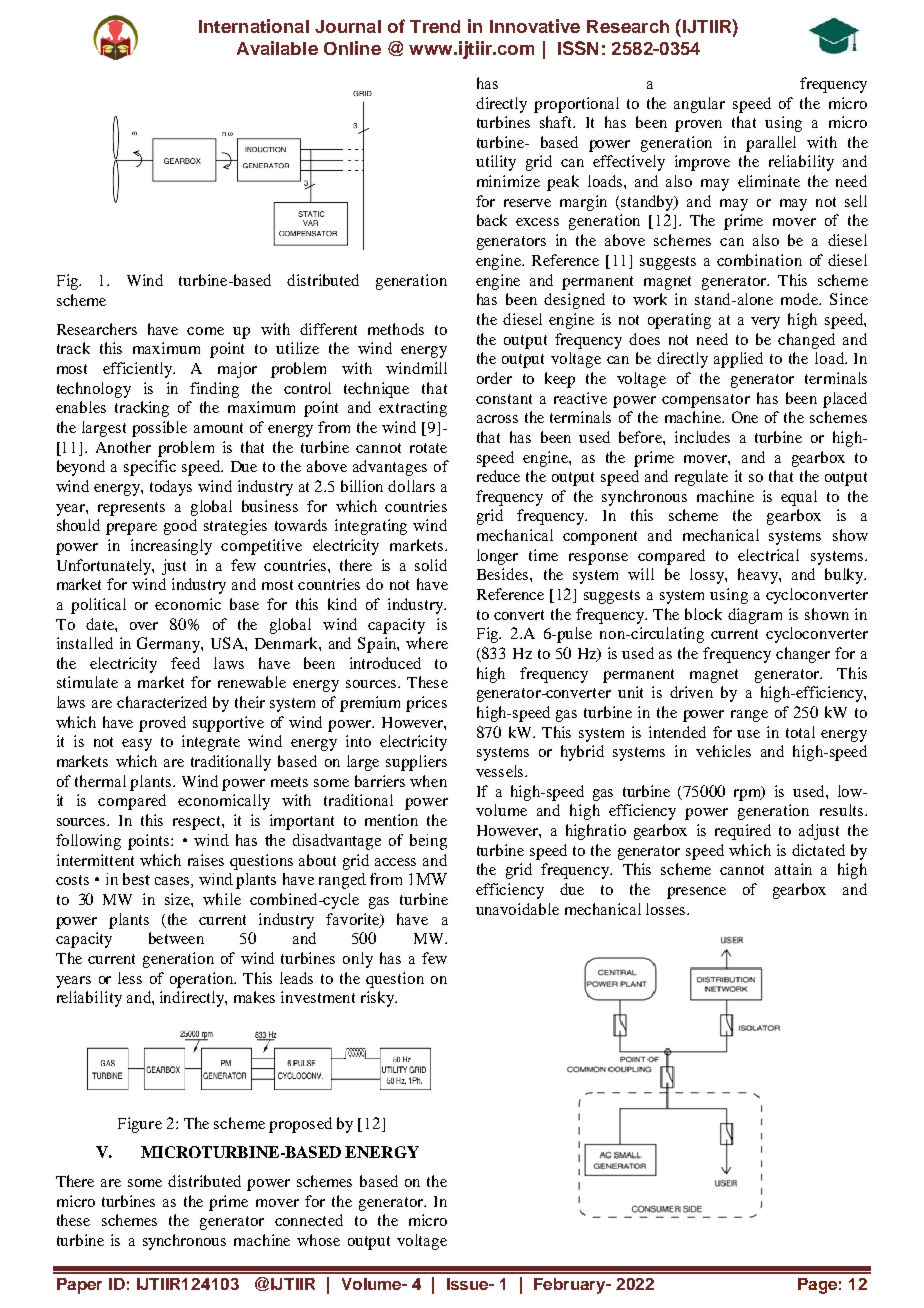  What do you see at coordinates (79, 1286) in the document?
I see `Paper` at bounding box center [79, 1286].
